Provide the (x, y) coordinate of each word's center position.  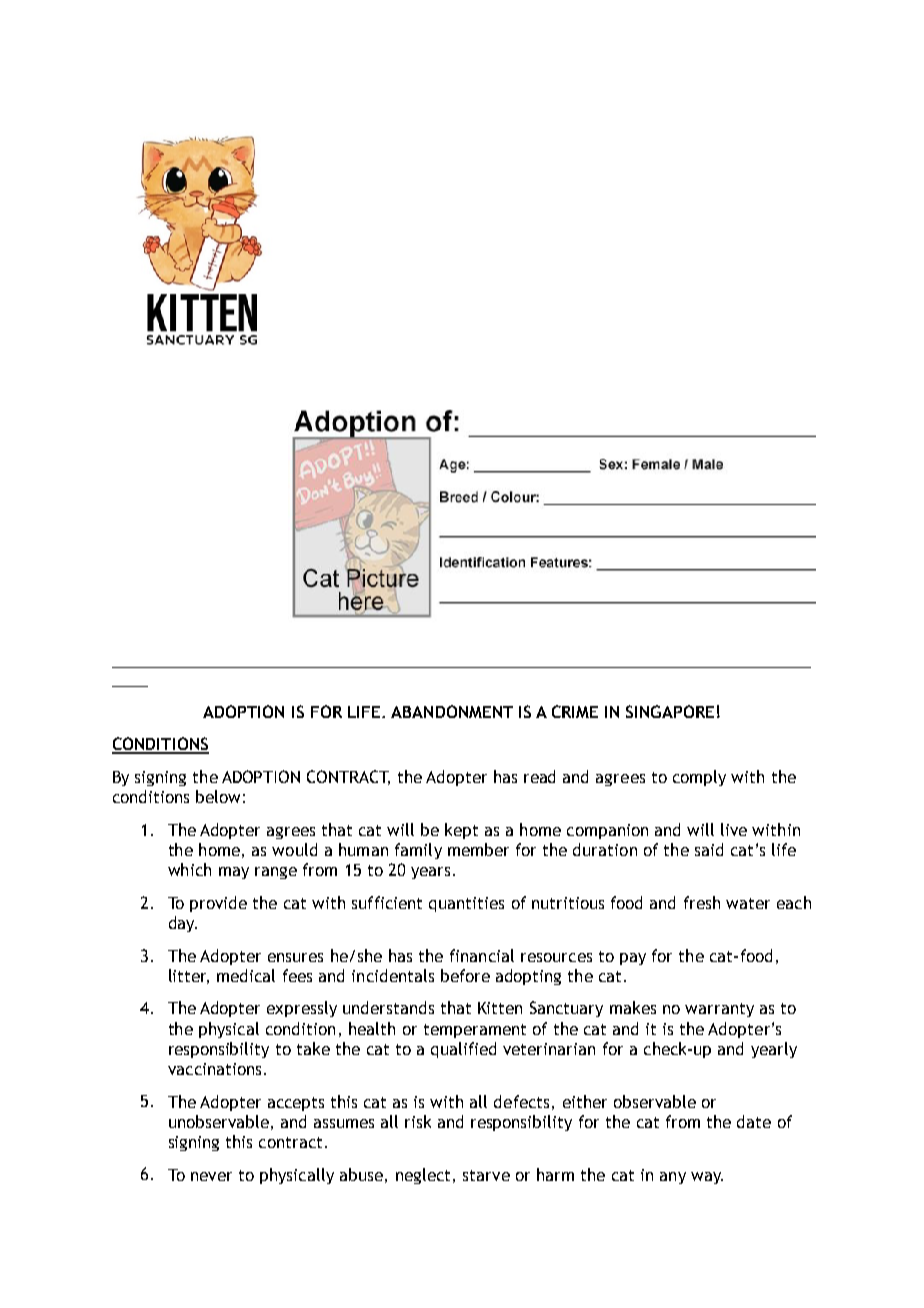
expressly (302, 1009)
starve (486, 1175)
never (211, 1176)
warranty (719, 1010)
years (430, 873)
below (218, 796)
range (276, 873)
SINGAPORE (670, 711)
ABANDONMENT (452, 711)
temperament (475, 1031)
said (709, 849)
